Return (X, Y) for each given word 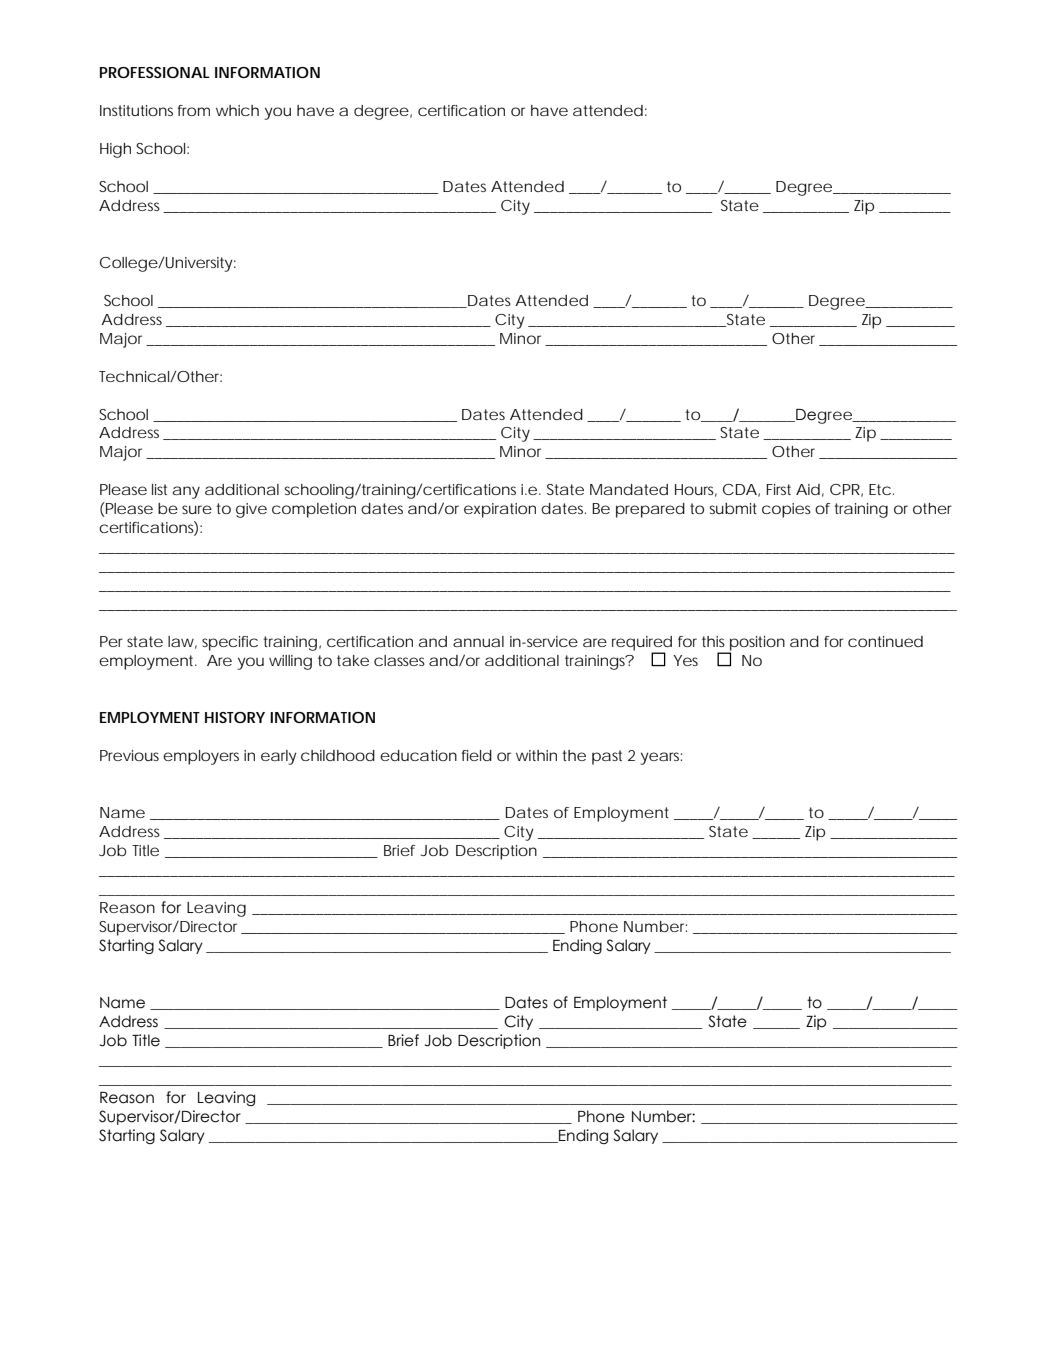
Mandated (629, 489)
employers (201, 757)
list (159, 489)
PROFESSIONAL (155, 72)
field (477, 755)
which (237, 110)
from (194, 110)
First (778, 489)
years (661, 758)
